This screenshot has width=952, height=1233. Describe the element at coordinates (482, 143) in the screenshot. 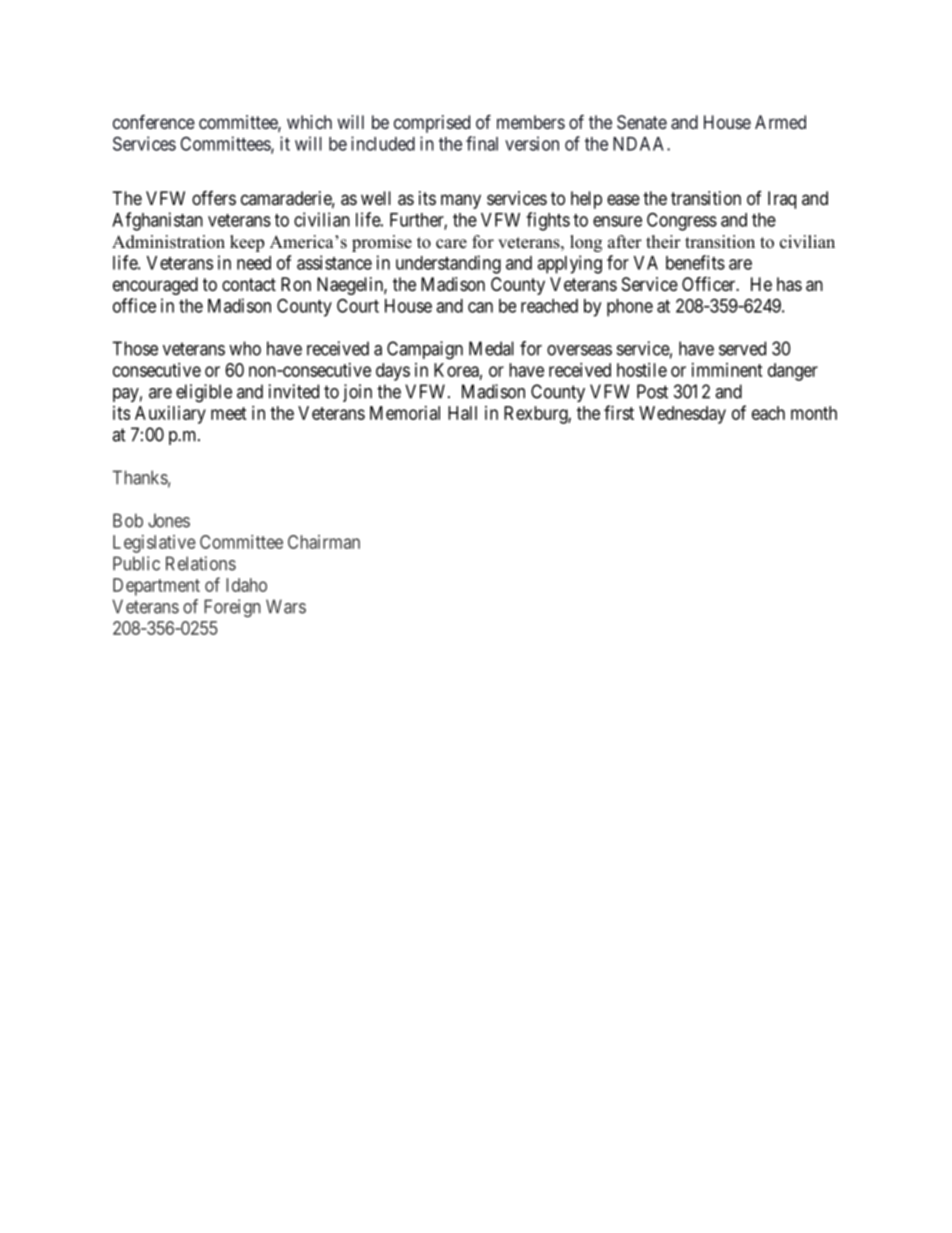

I see `final` at that location.
